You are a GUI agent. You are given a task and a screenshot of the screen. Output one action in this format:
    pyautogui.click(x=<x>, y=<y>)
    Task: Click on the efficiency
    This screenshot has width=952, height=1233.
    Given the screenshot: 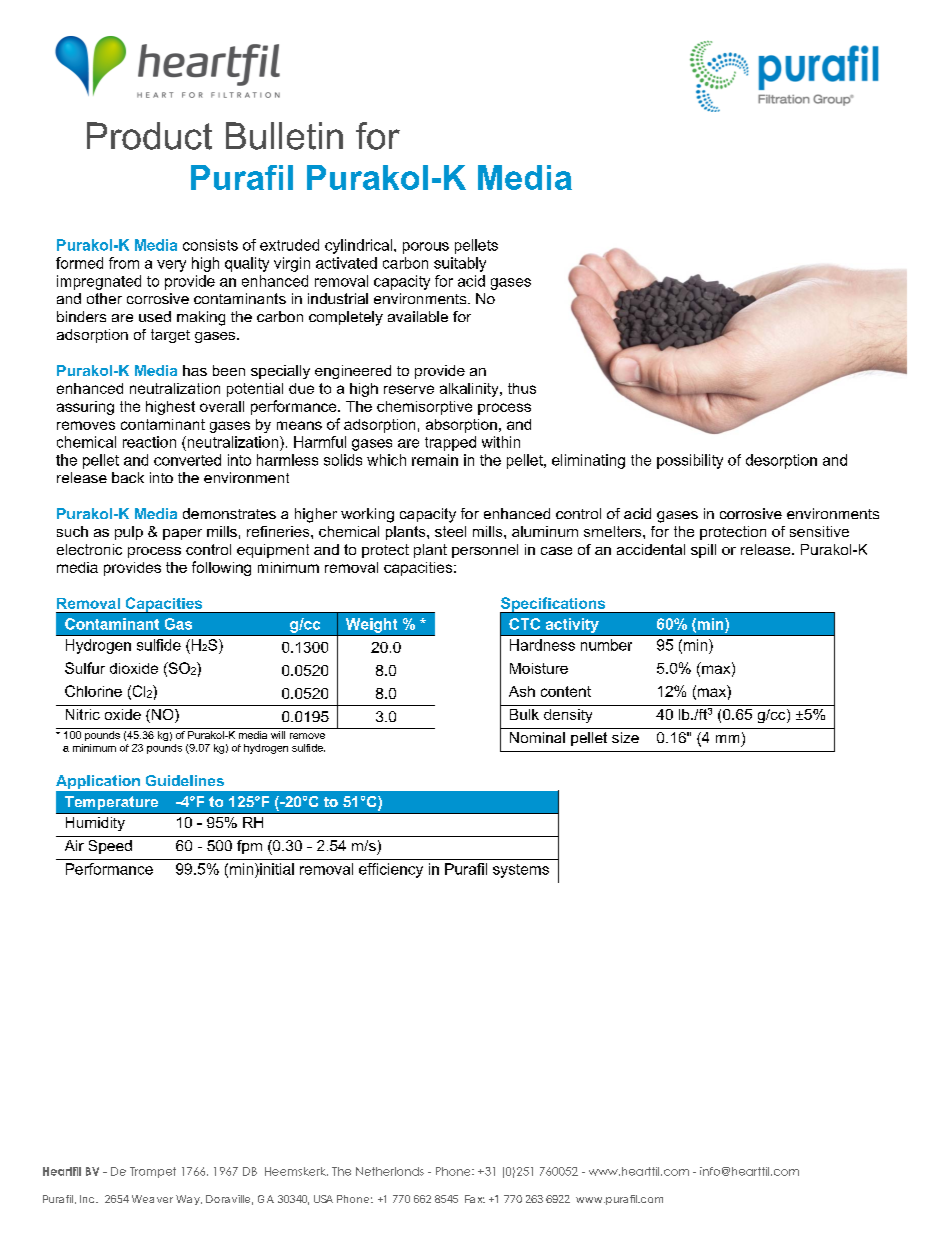 What is the action you would take?
    pyautogui.click(x=391, y=870)
